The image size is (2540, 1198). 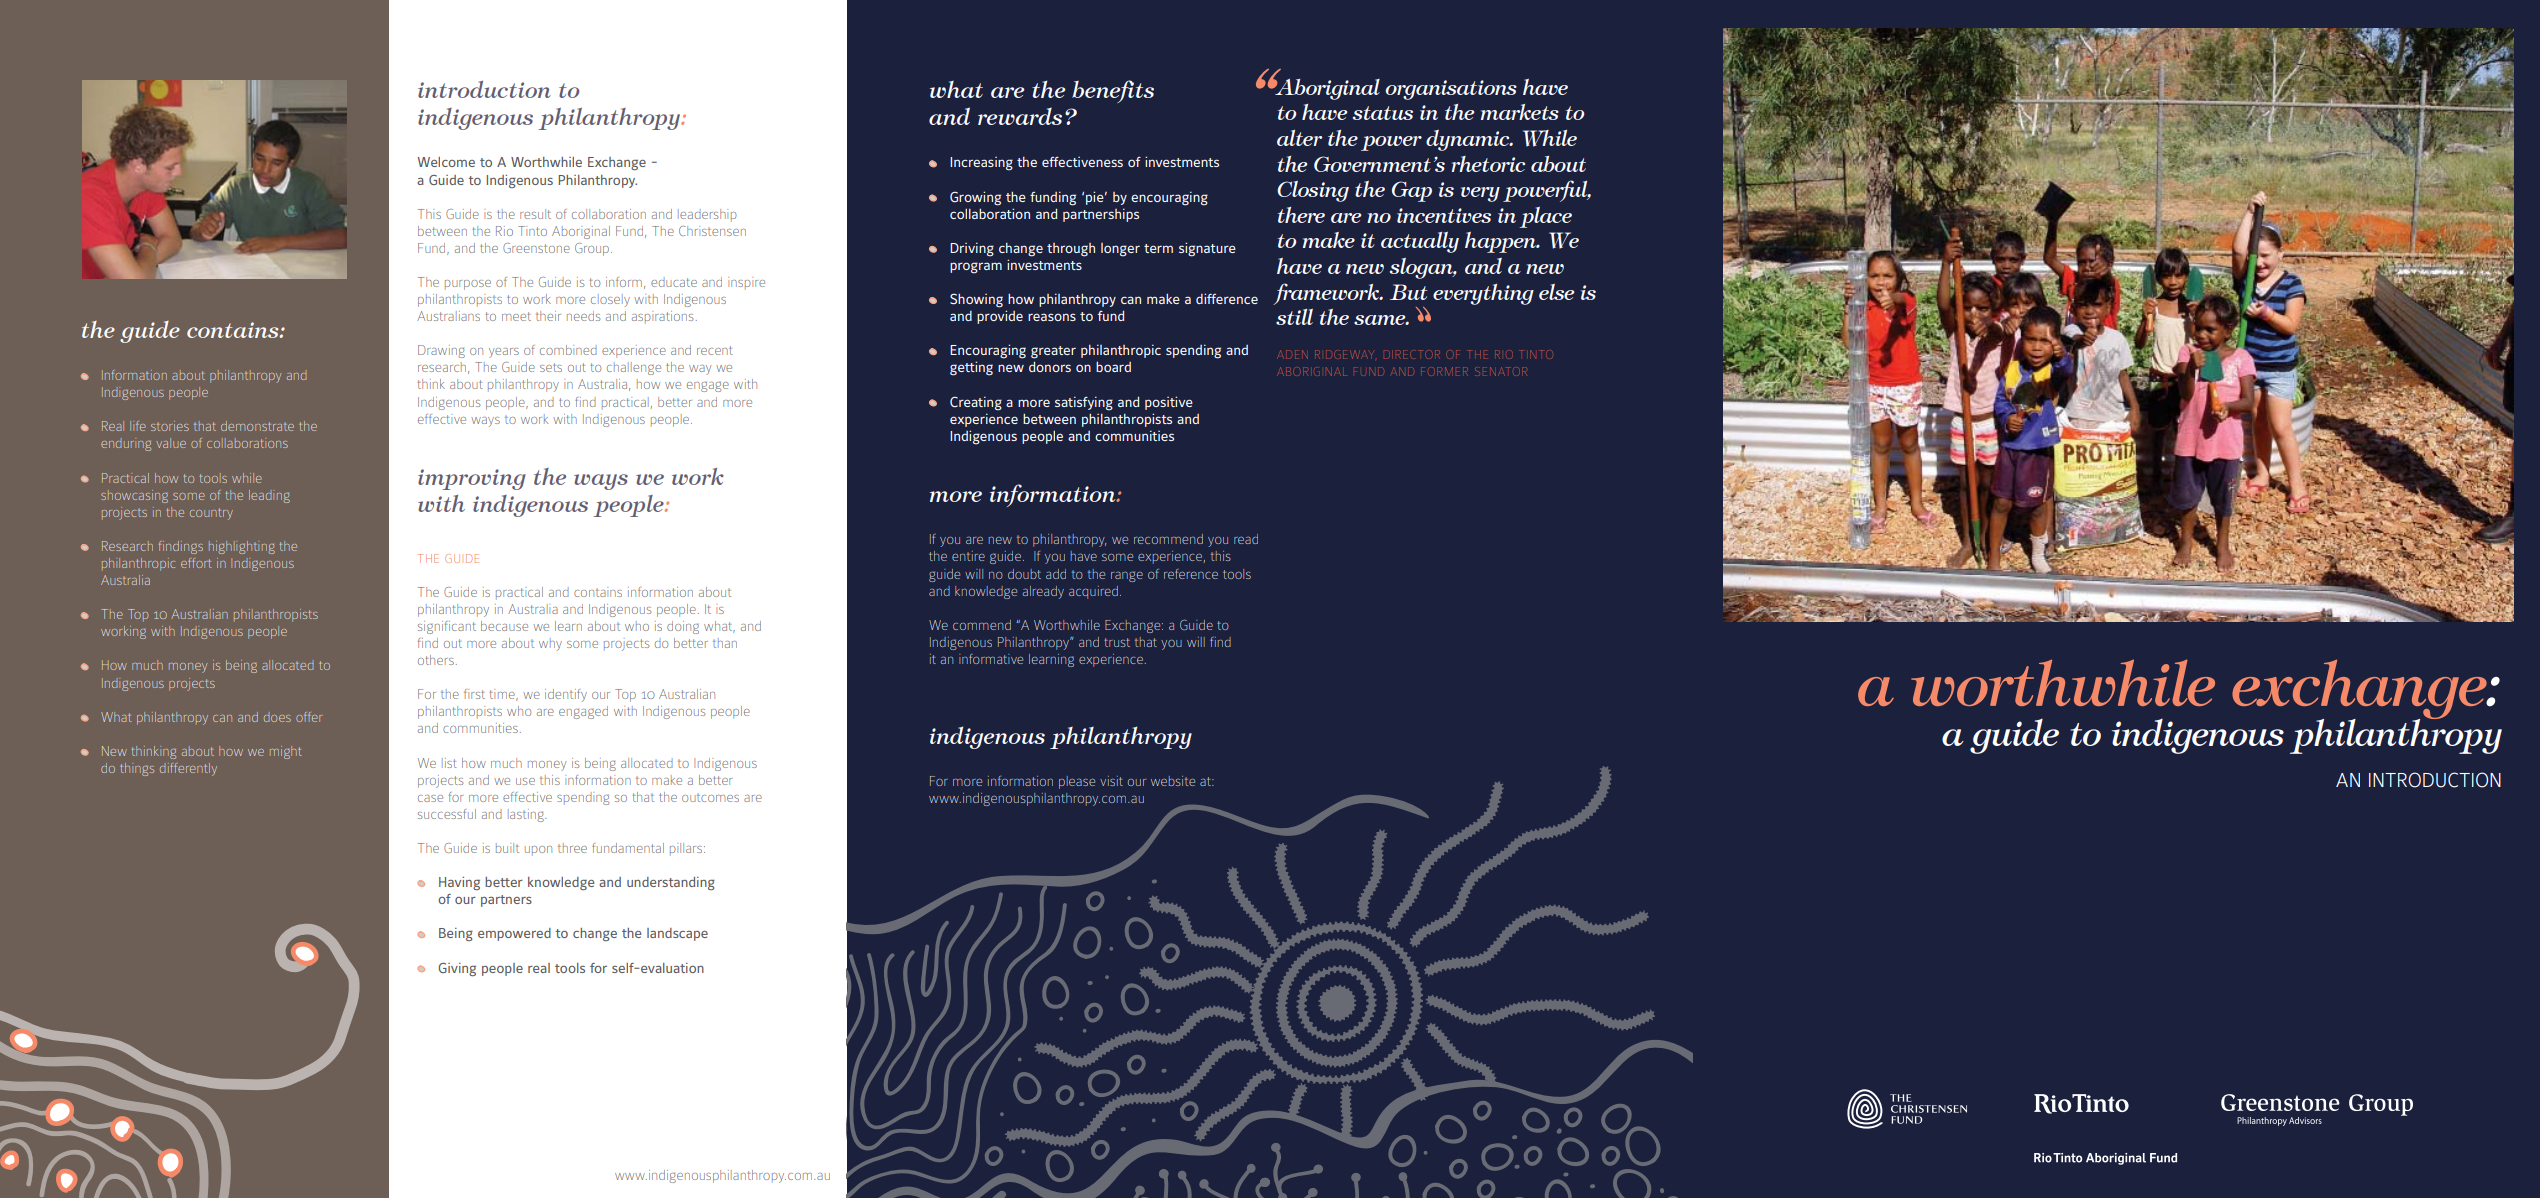 What do you see at coordinates (242, 547) in the screenshot?
I see `highlighting` at bounding box center [242, 547].
